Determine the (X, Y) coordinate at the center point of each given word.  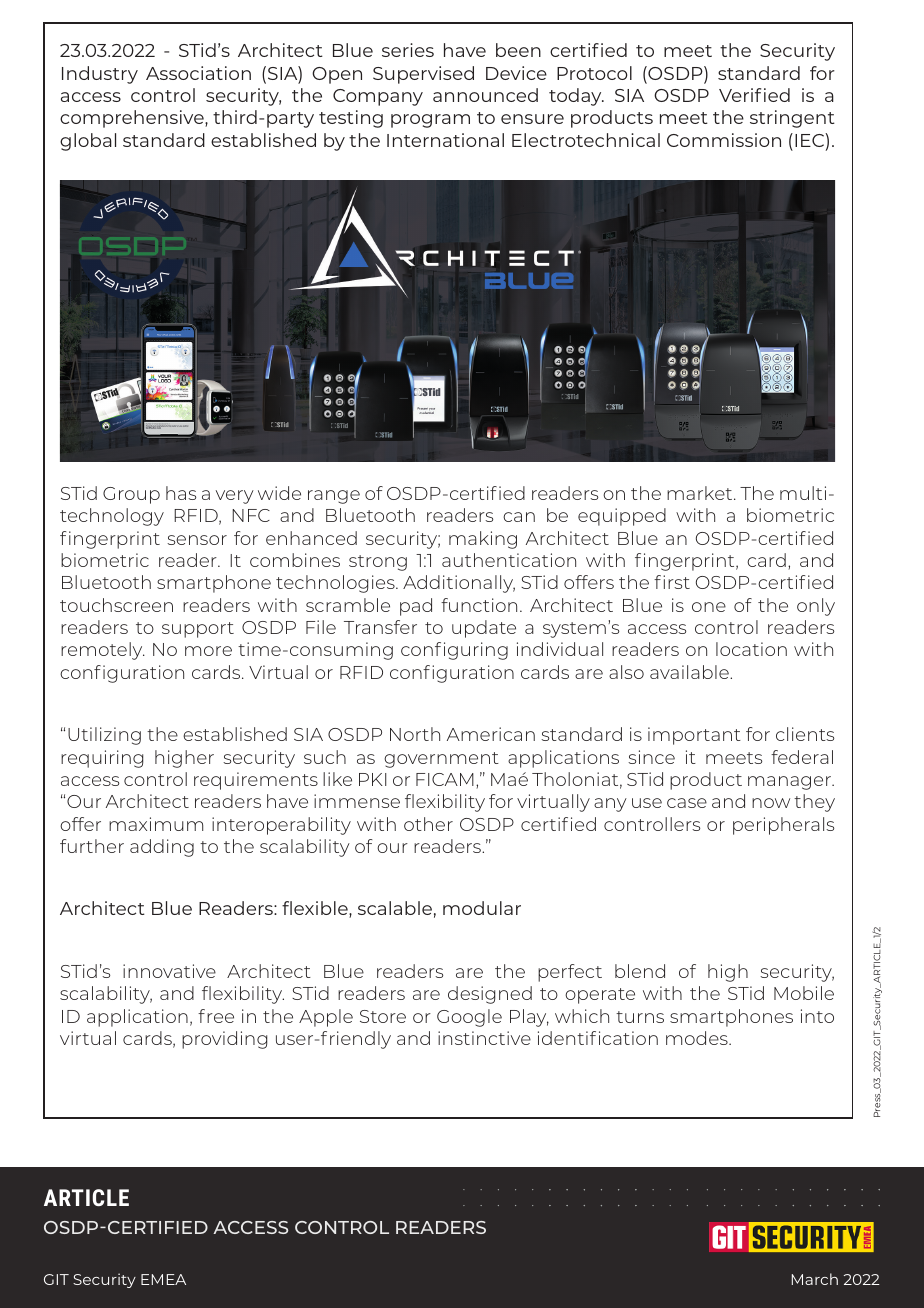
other (428, 824)
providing (224, 1040)
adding (162, 848)
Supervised (423, 75)
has (181, 493)
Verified (754, 95)
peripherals (783, 826)
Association (198, 73)
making (483, 540)
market (701, 493)
